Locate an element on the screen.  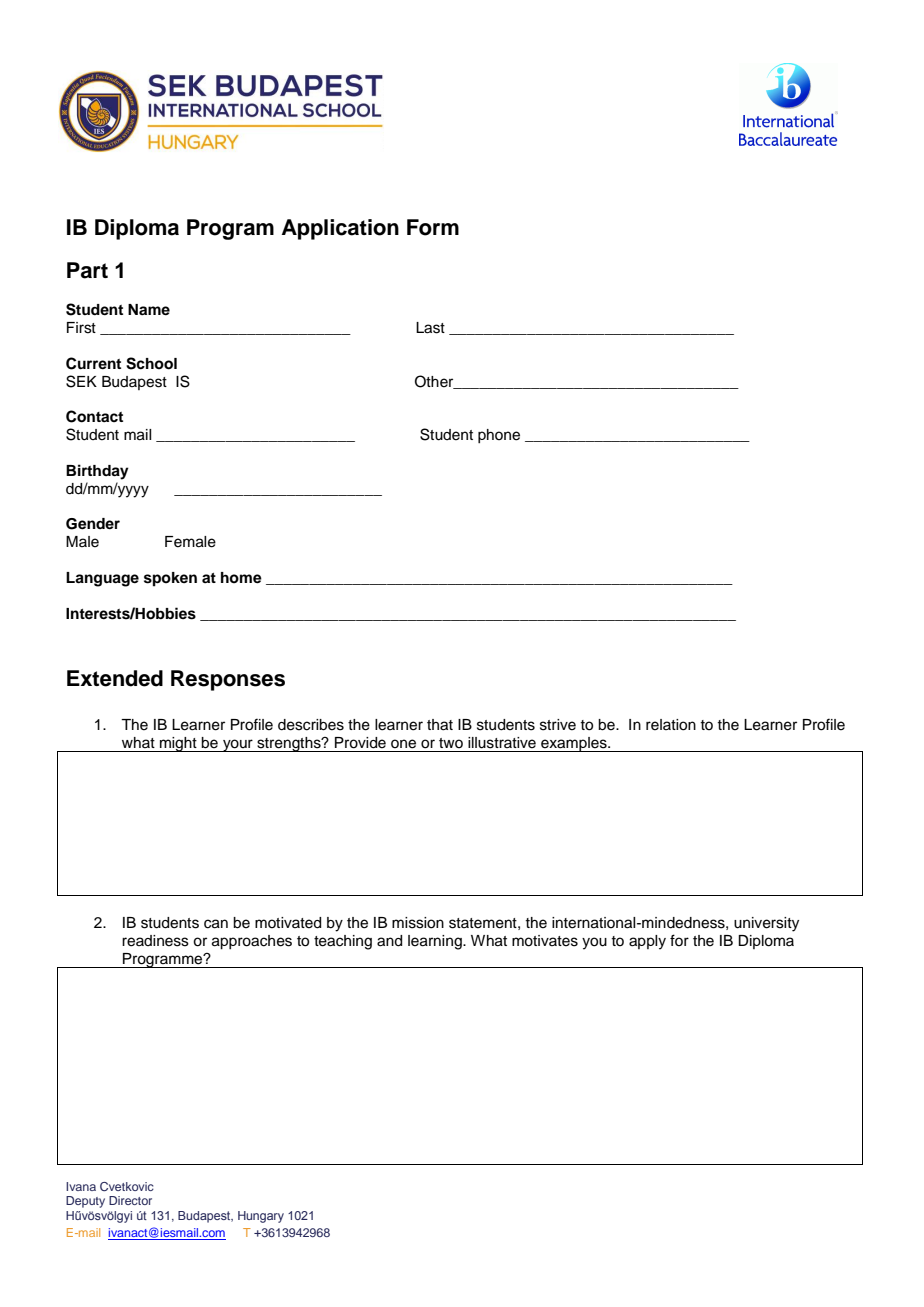
two is located at coordinates (451, 743).
